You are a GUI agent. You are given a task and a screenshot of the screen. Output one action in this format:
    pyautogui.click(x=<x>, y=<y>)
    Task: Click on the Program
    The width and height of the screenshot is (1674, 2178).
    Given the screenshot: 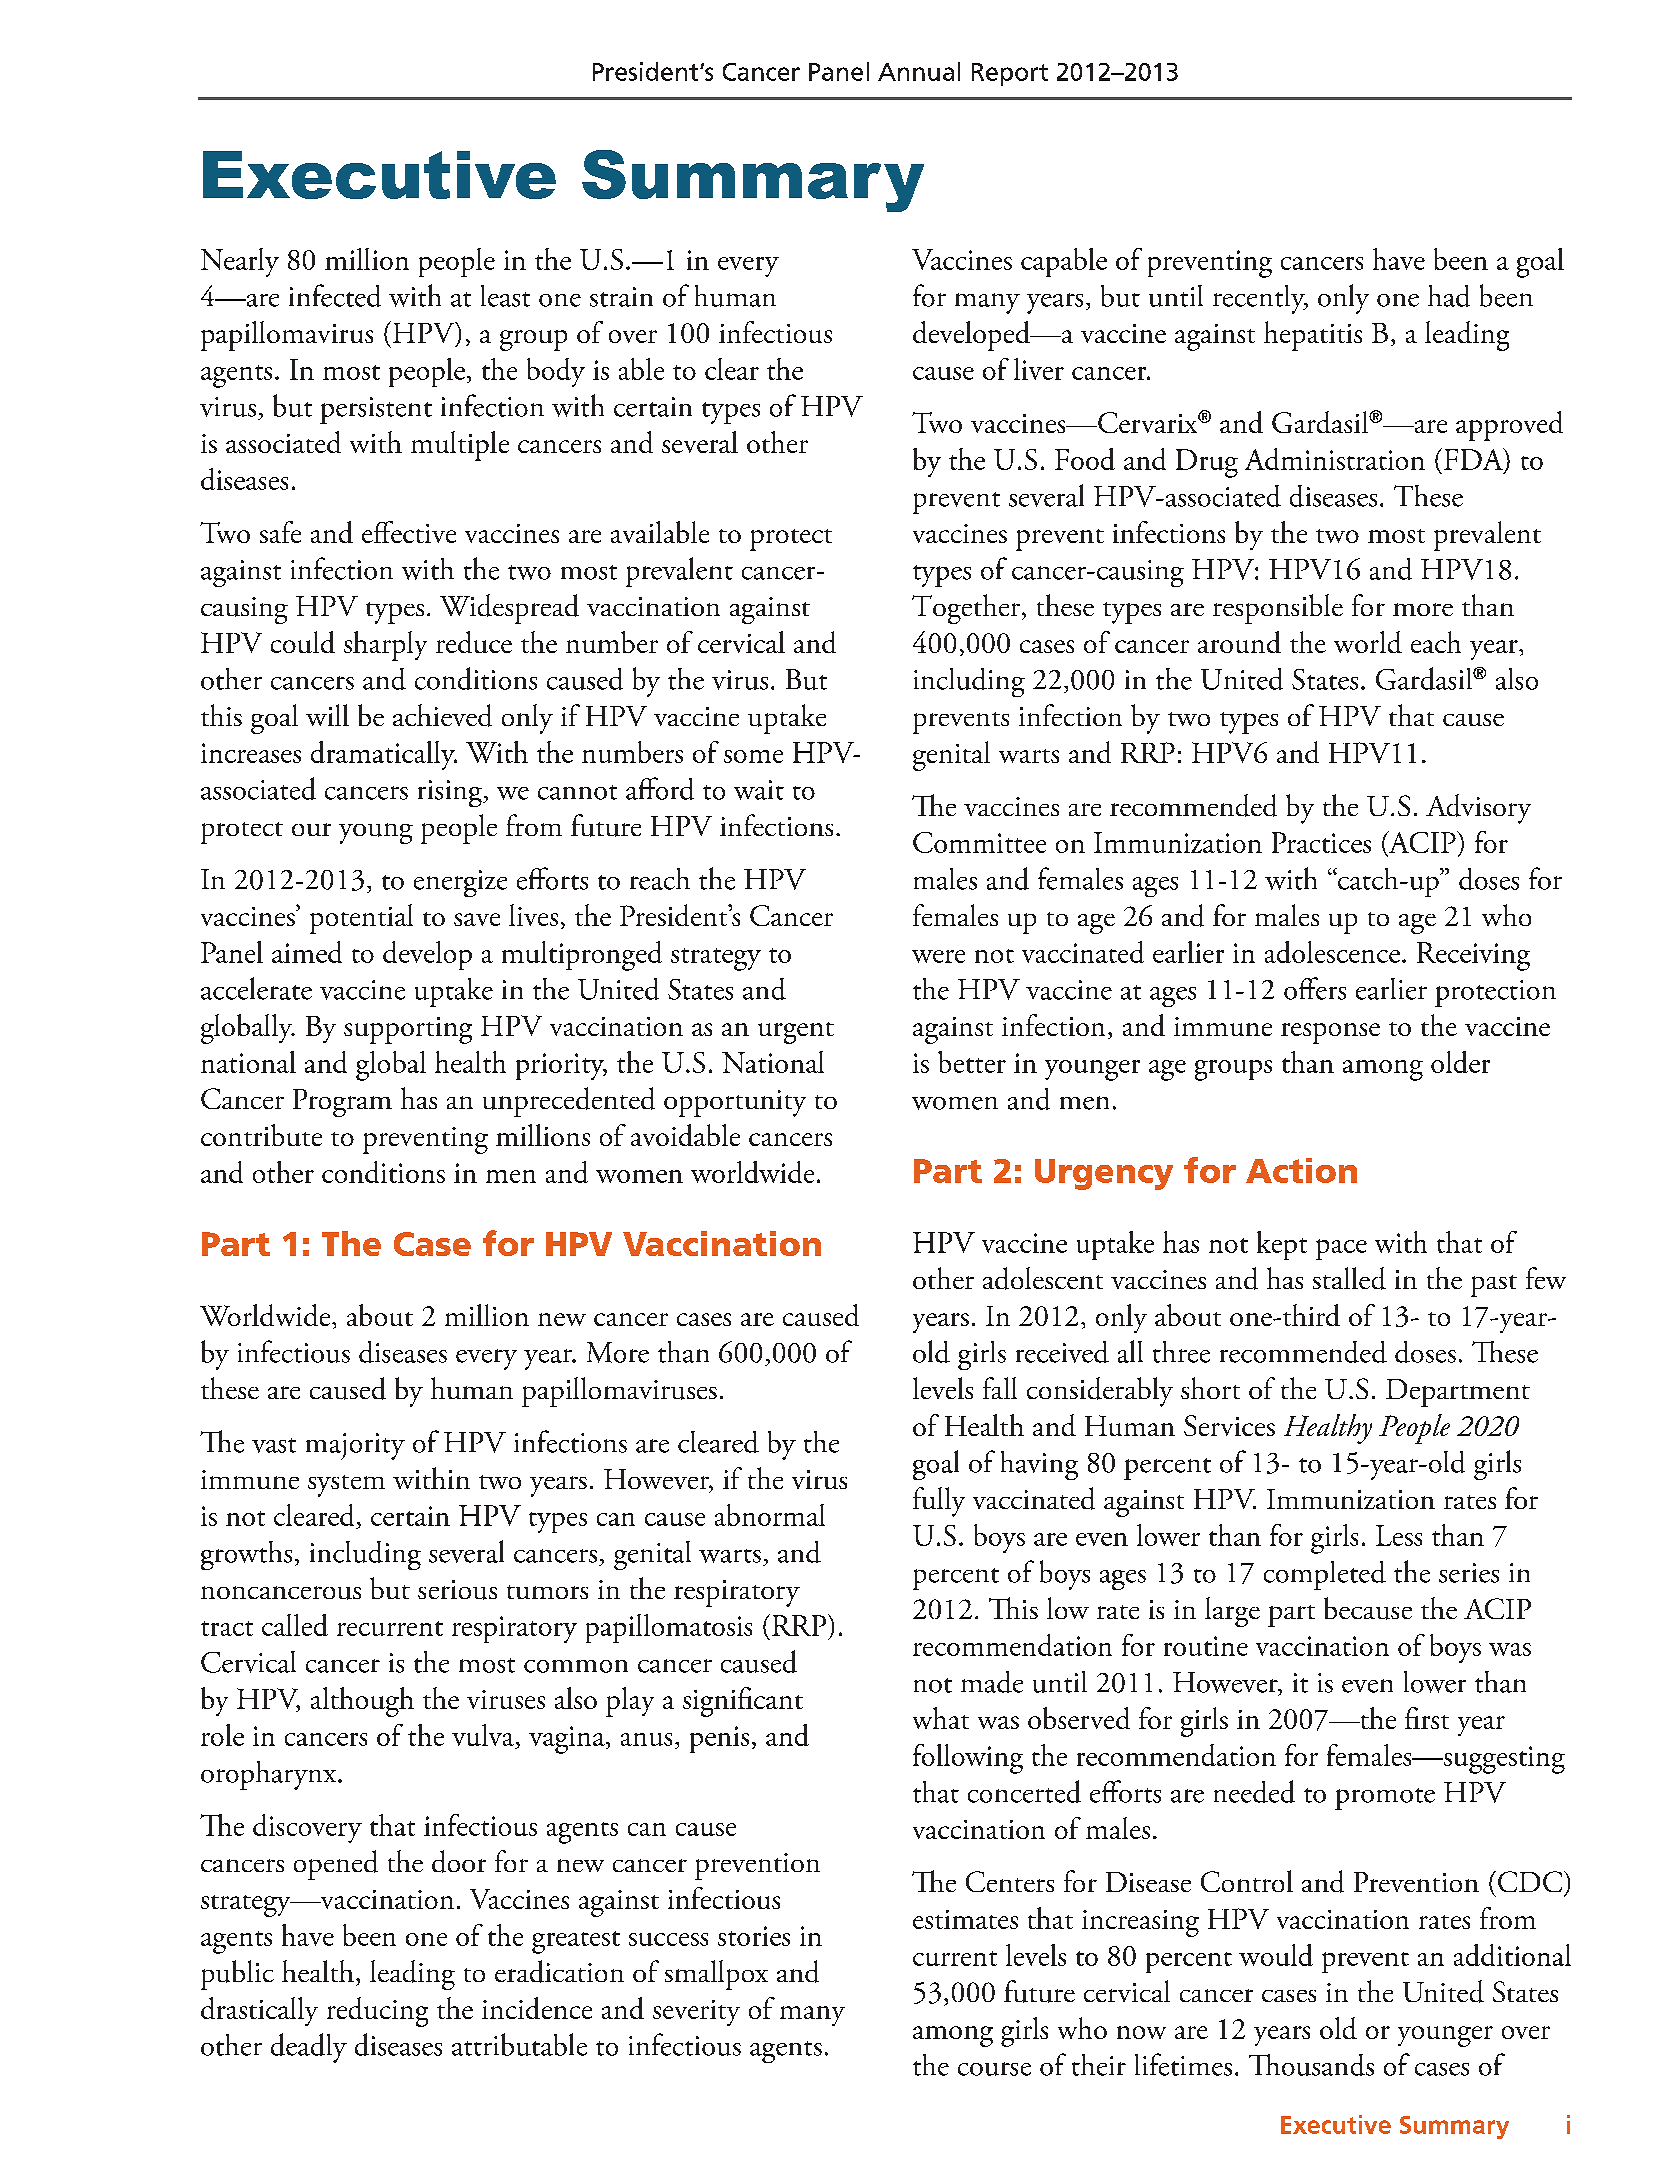 What is the action you would take?
    pyautogui.click(x=342, y=1103)
